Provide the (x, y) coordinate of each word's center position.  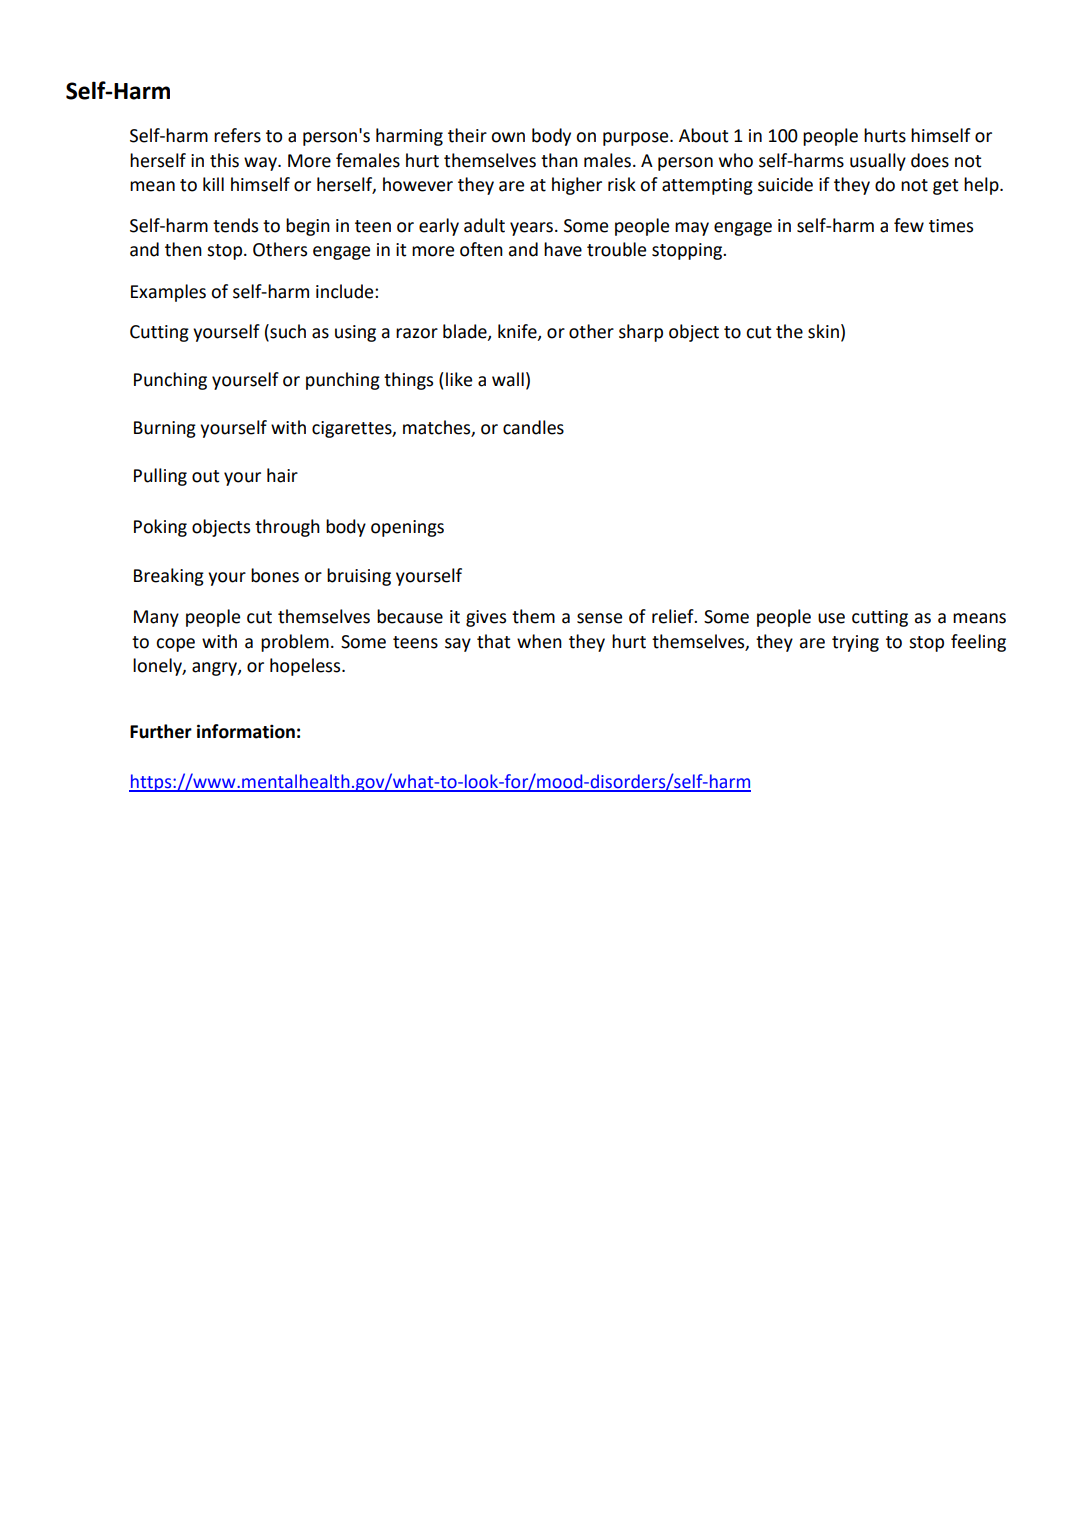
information (246, 731)
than (559, 160)
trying (855, 643)
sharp (641, 333)
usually (878, 162)
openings (407, 528)
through (287, 528)
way (261, 164)
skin (823, 331)
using (355, 333)
